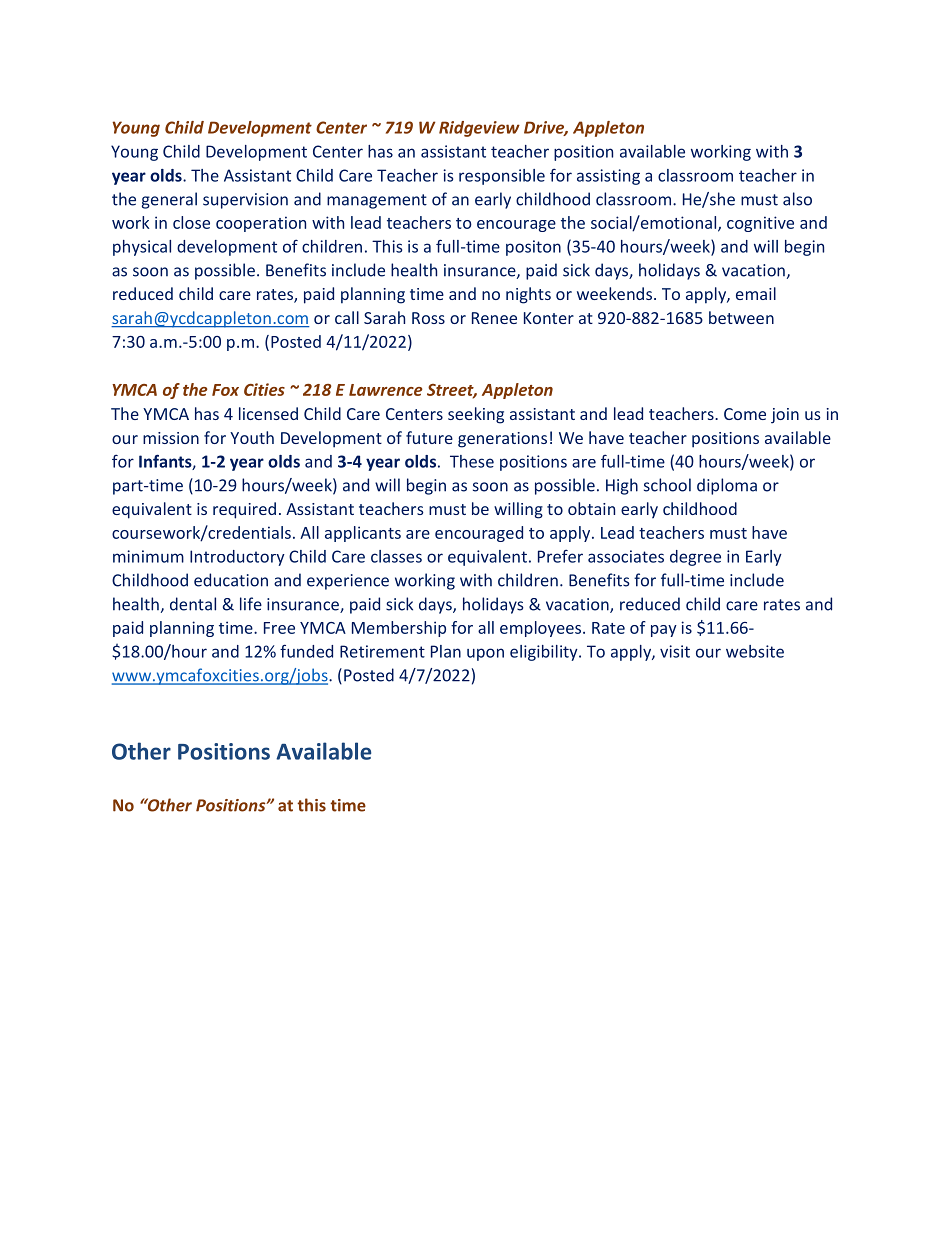 Image resolution: width=952 pixels, height=1233 pixels. Describe the element at coordinates (494, 318) in the screenshot. I see `Renee` at that location.
